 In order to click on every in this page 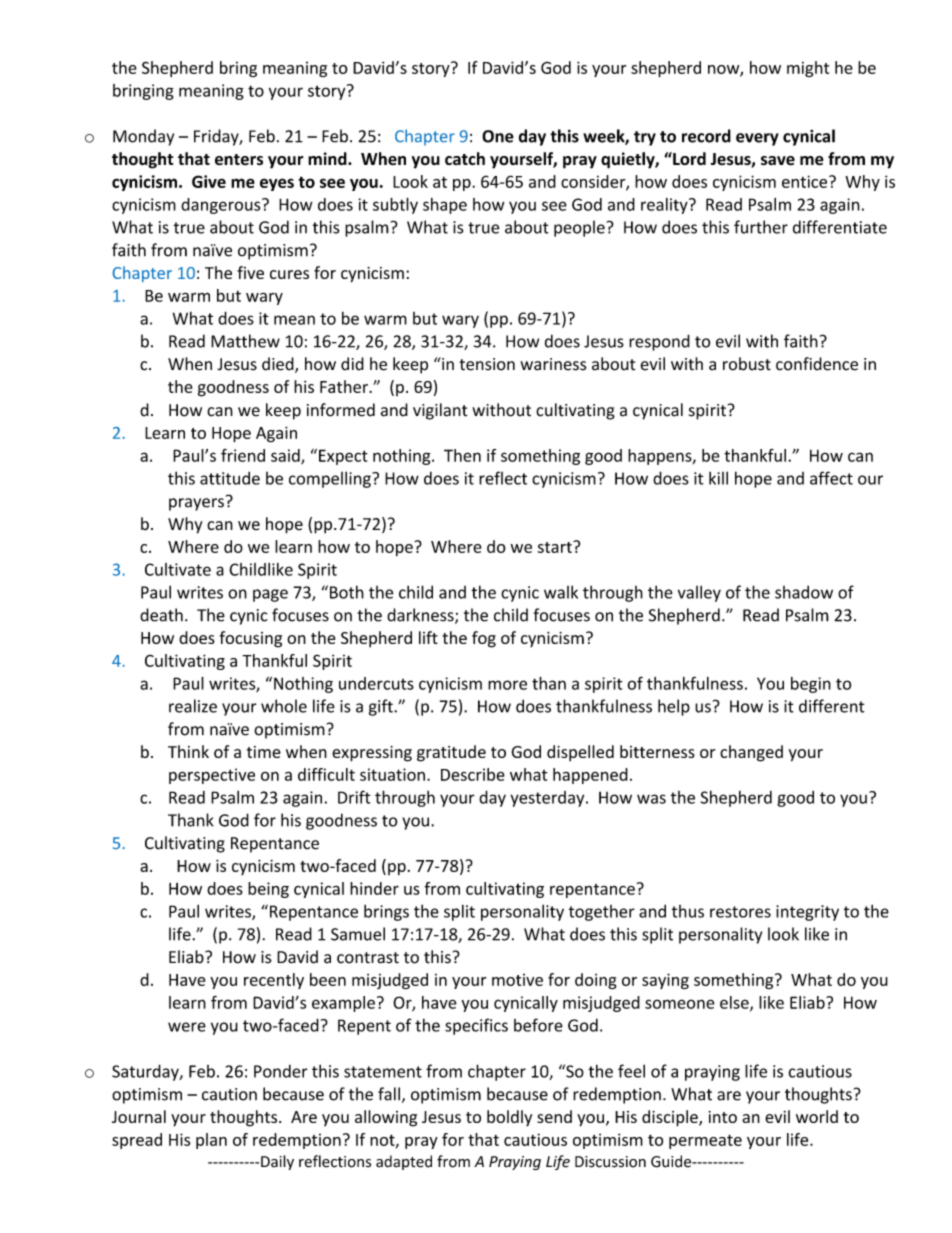, I will do `click(757, 139)`.
